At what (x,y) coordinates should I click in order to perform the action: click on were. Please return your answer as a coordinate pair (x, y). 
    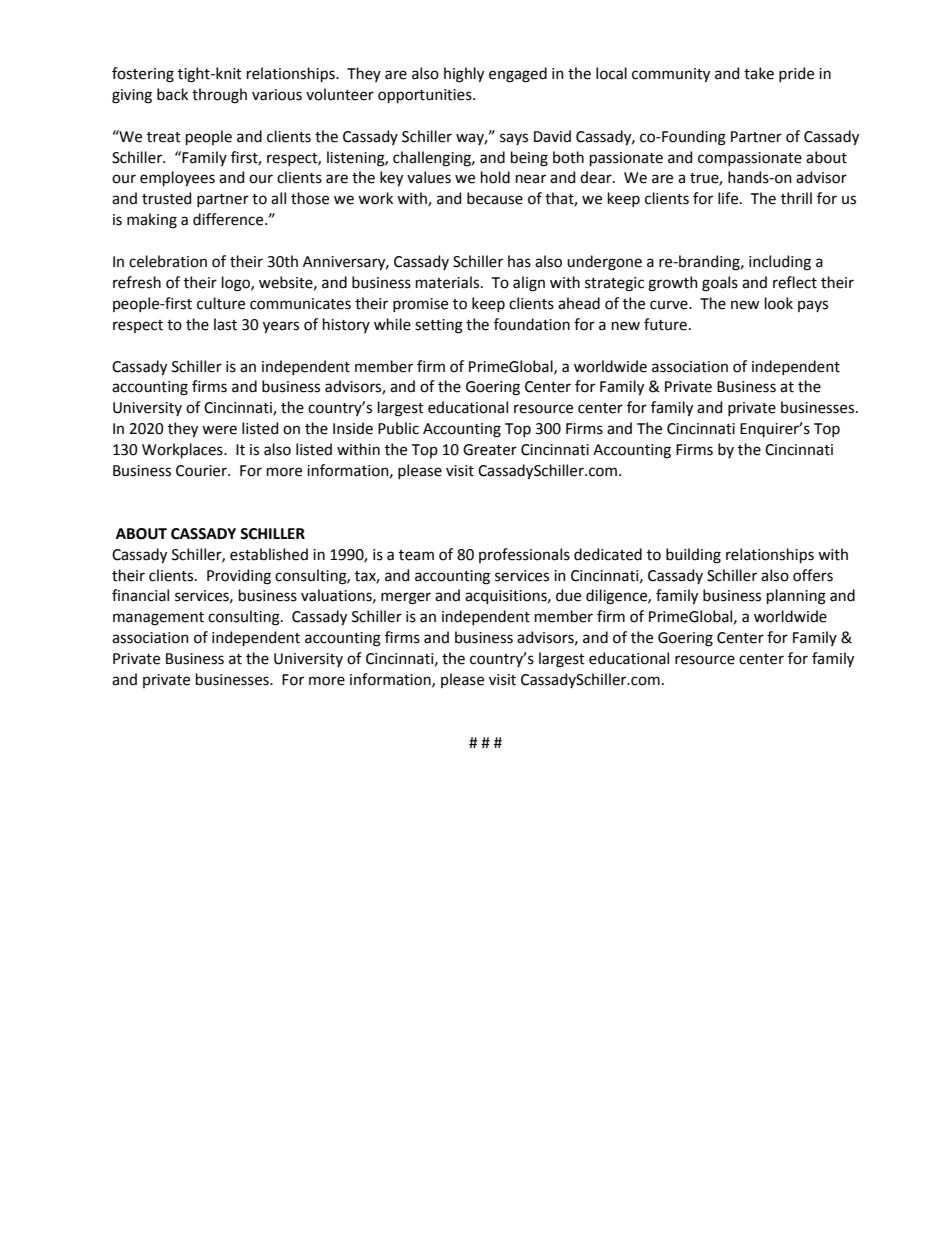
    Looking at the image, I should click on (219, 430).
